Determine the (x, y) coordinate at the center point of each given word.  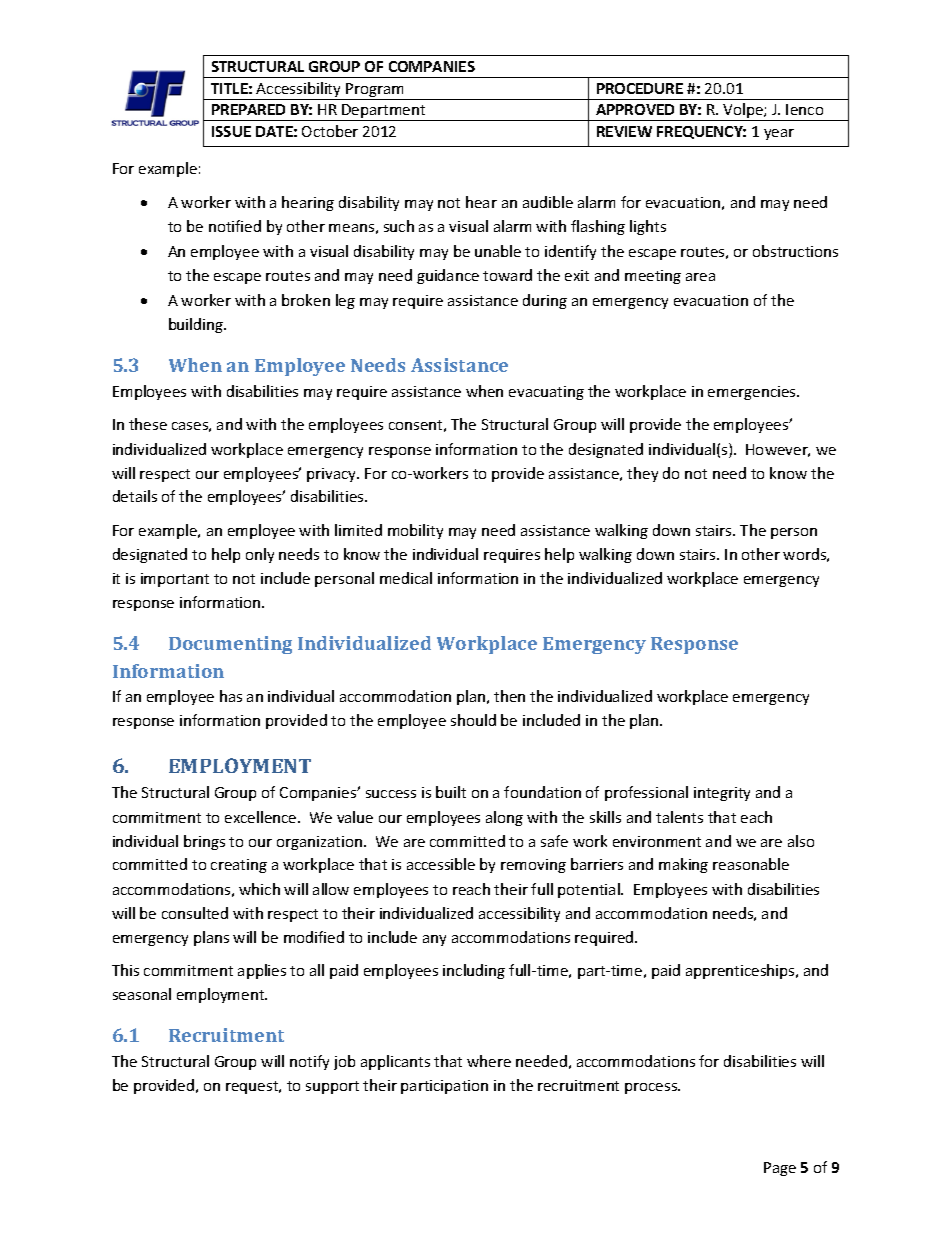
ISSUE (231, 131)
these (148, 424)
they (642, 474)
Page (780, 1169)
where (489, 1061)
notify (309, 1062)
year (779, 134)
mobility (415, 531)
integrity (722, 794)
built (451, 792)
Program (375, 91)
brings (204, 842)
